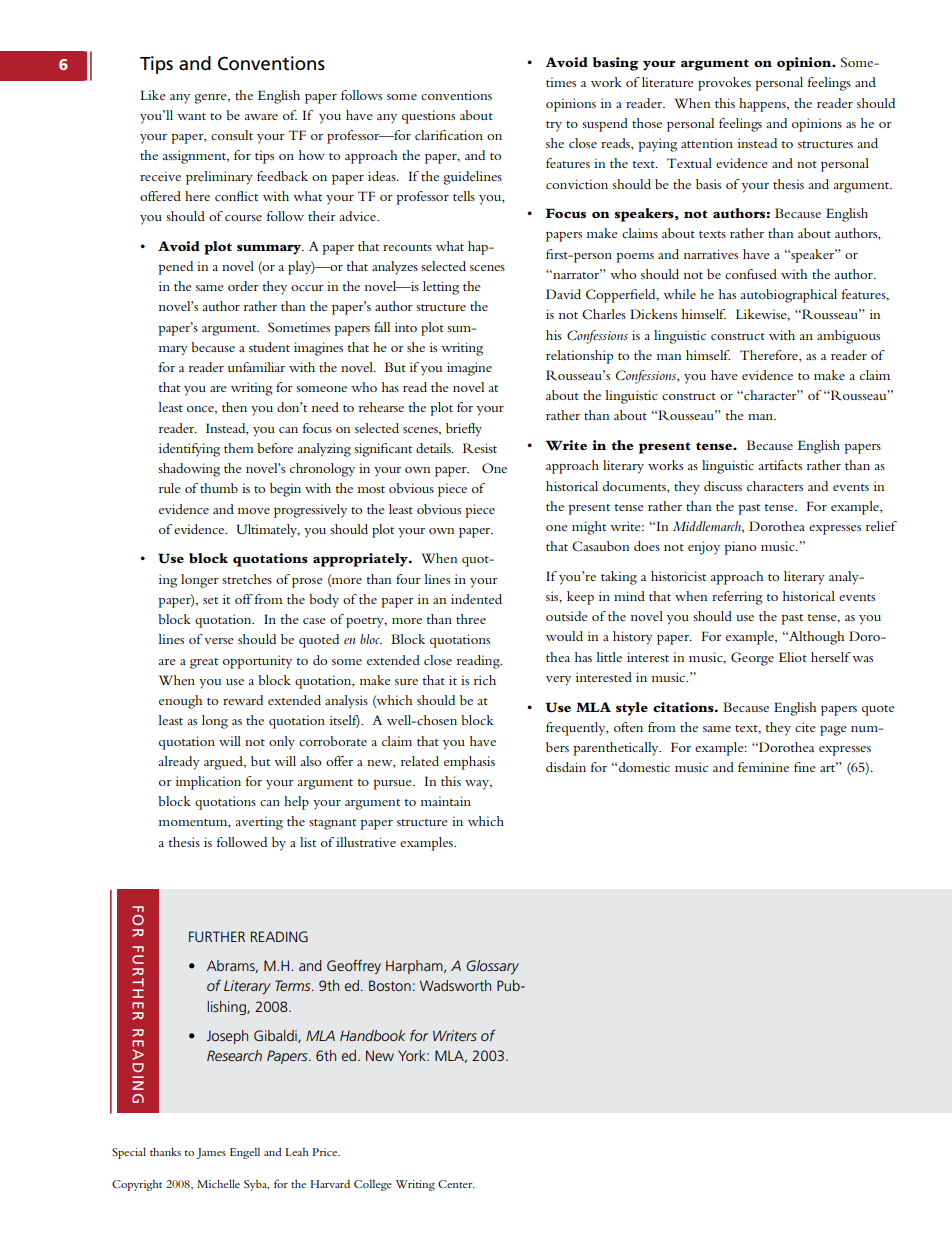  Describe the element at coordinates (212, 99) in the screenshot. I see `genre` at that location.
